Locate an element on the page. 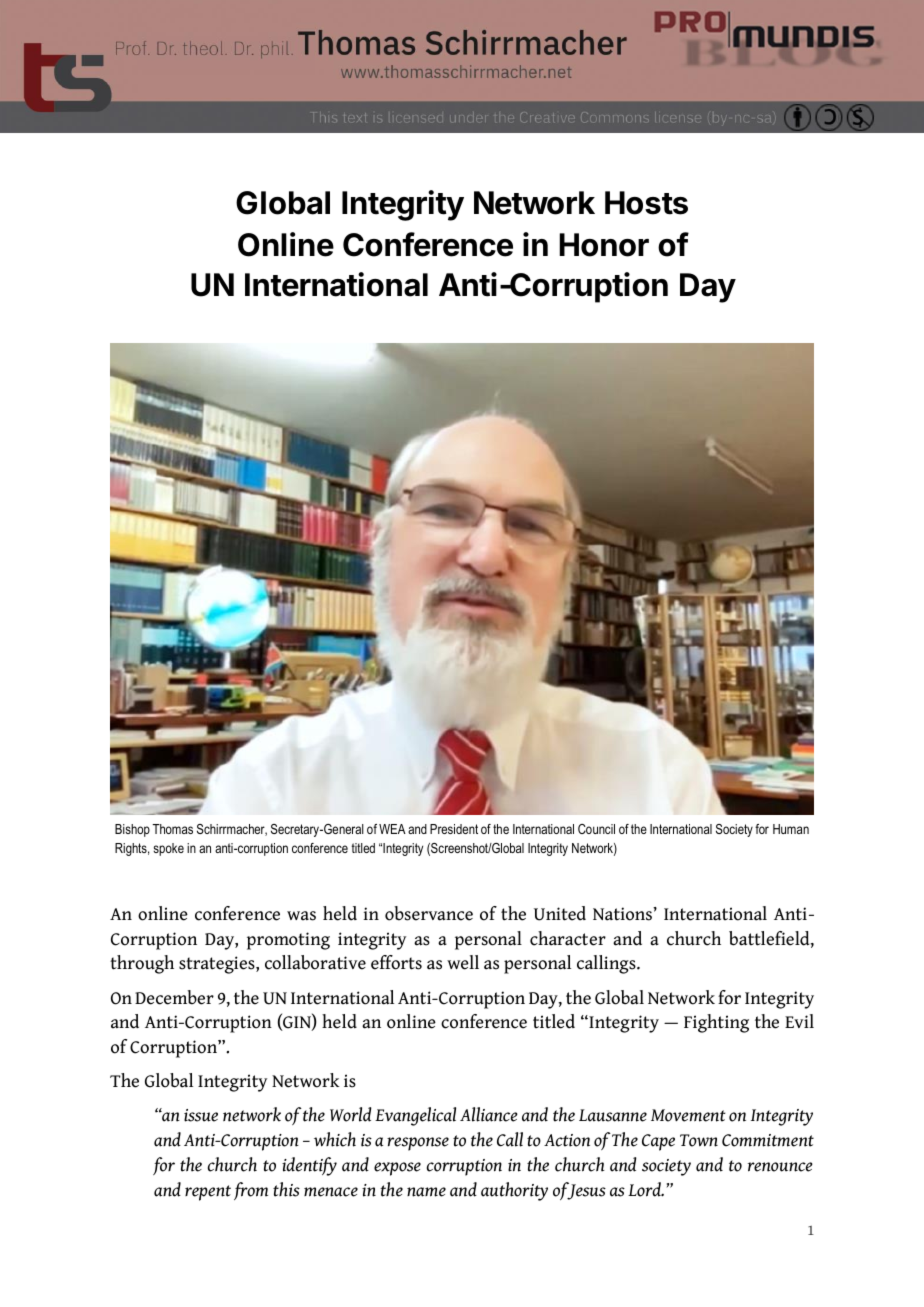  authority is located at coordinates (514, 1191).
